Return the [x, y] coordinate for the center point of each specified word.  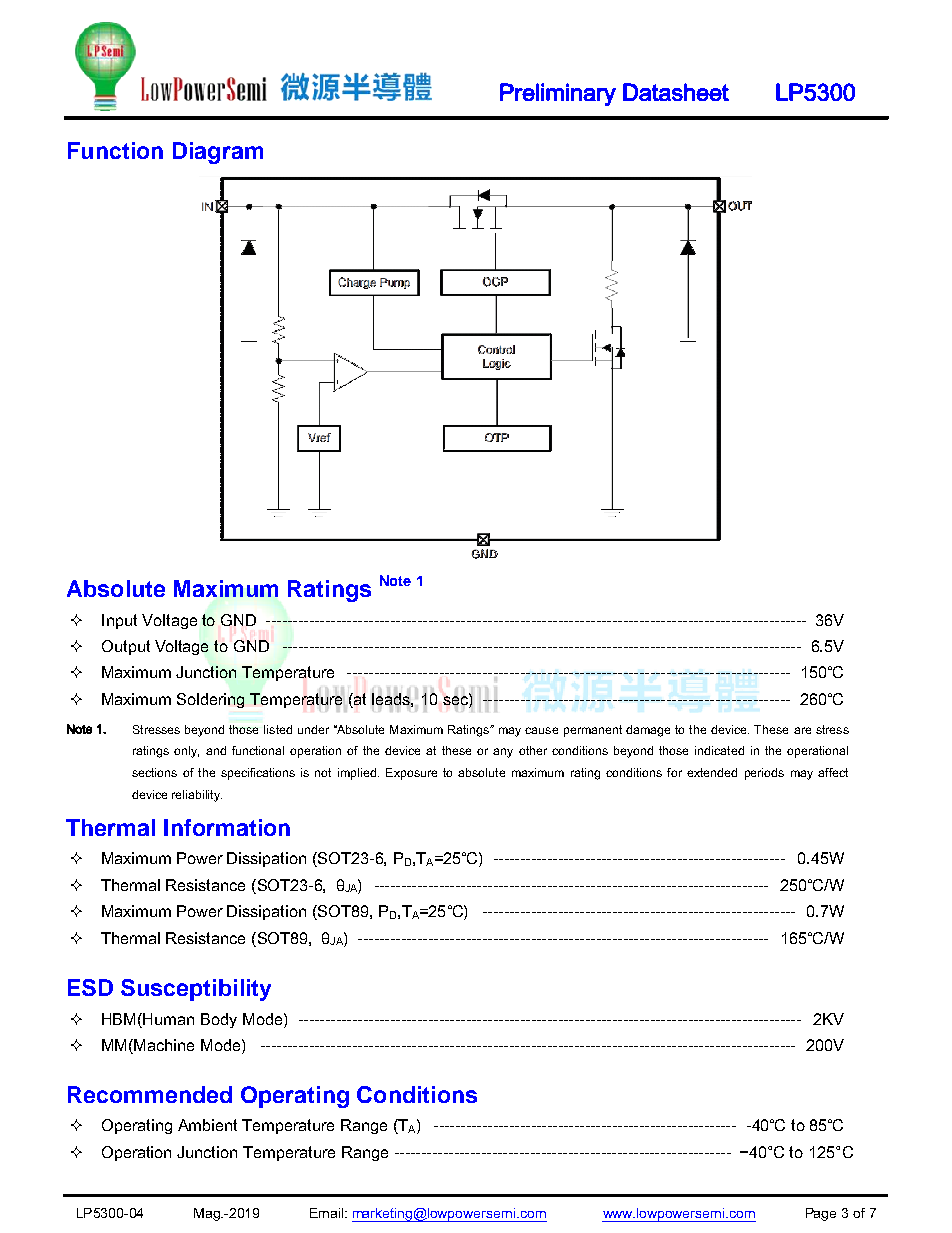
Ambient [207, 1125]
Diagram [218, 153]
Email [328, 1213]
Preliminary [558, 94]
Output [126, 647]
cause [541, 730]
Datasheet [676, 92]
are [802, 730]
